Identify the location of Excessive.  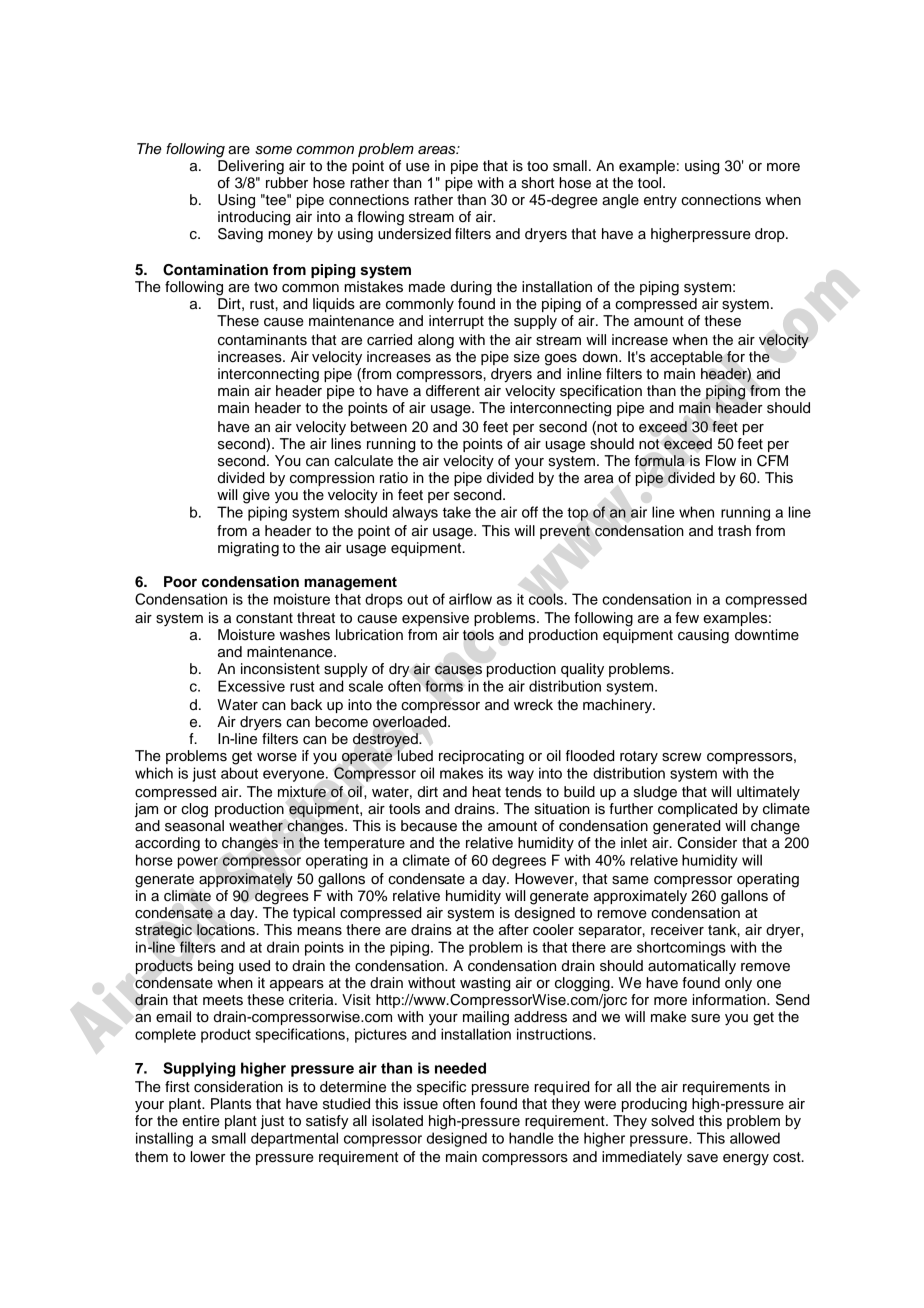
(251, 686).
